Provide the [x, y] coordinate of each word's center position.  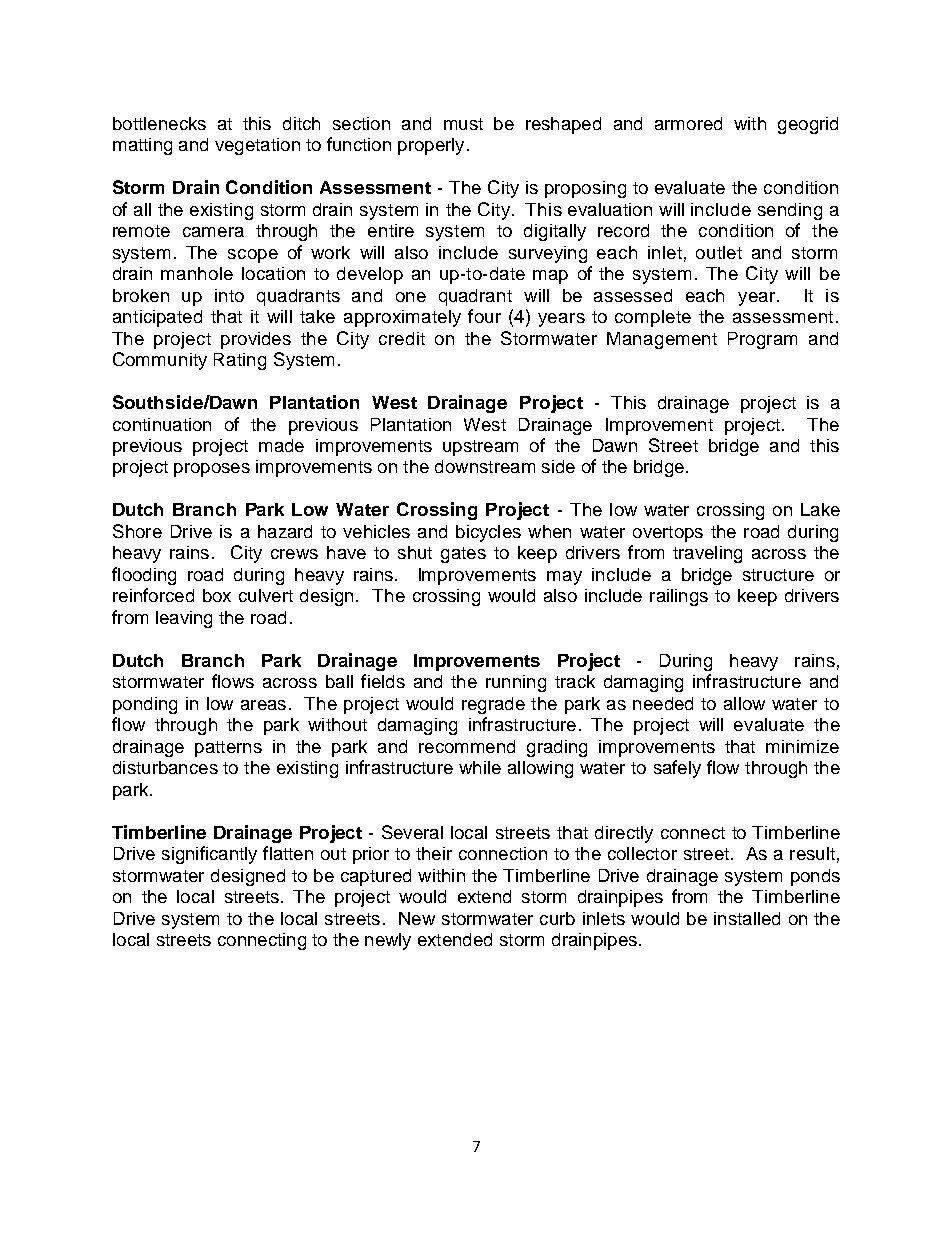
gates [463, 555]
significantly [209, 855]
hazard [285, 531]
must [463, 124]
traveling [707, 554]
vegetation [257, 146]
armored [688, 123]
